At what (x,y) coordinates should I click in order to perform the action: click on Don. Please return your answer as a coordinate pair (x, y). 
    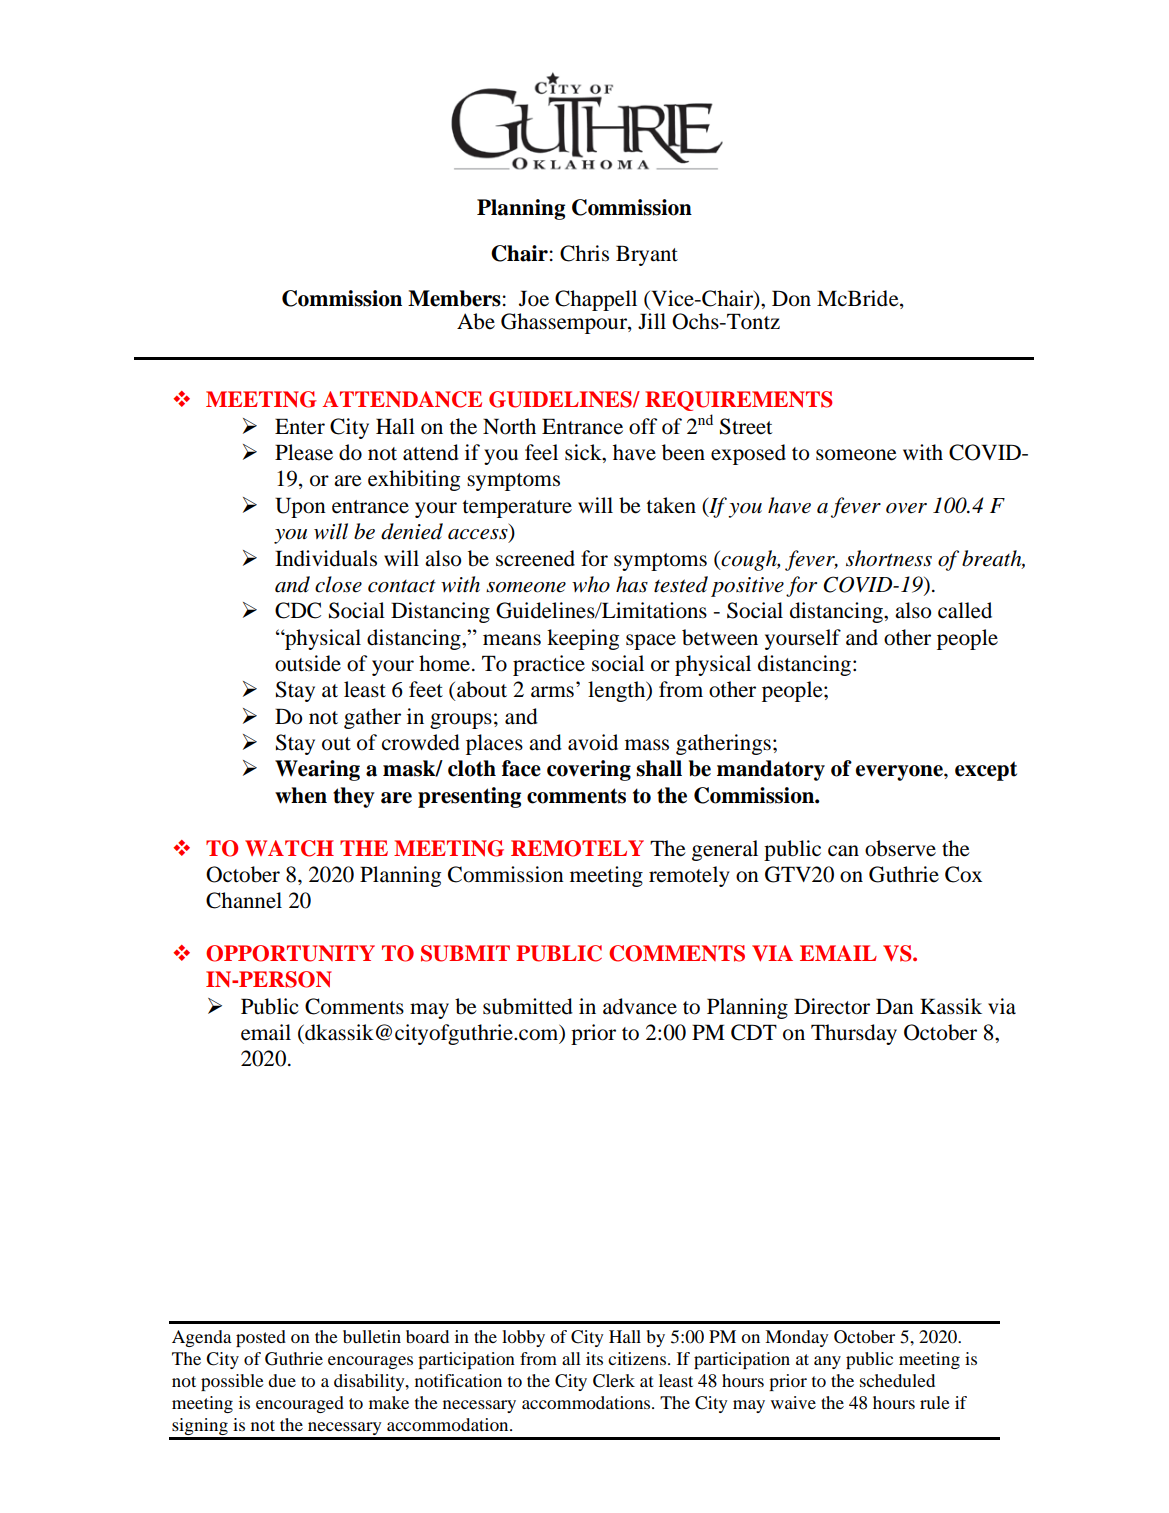
    Looking at the image, I should click on (791, 298).
